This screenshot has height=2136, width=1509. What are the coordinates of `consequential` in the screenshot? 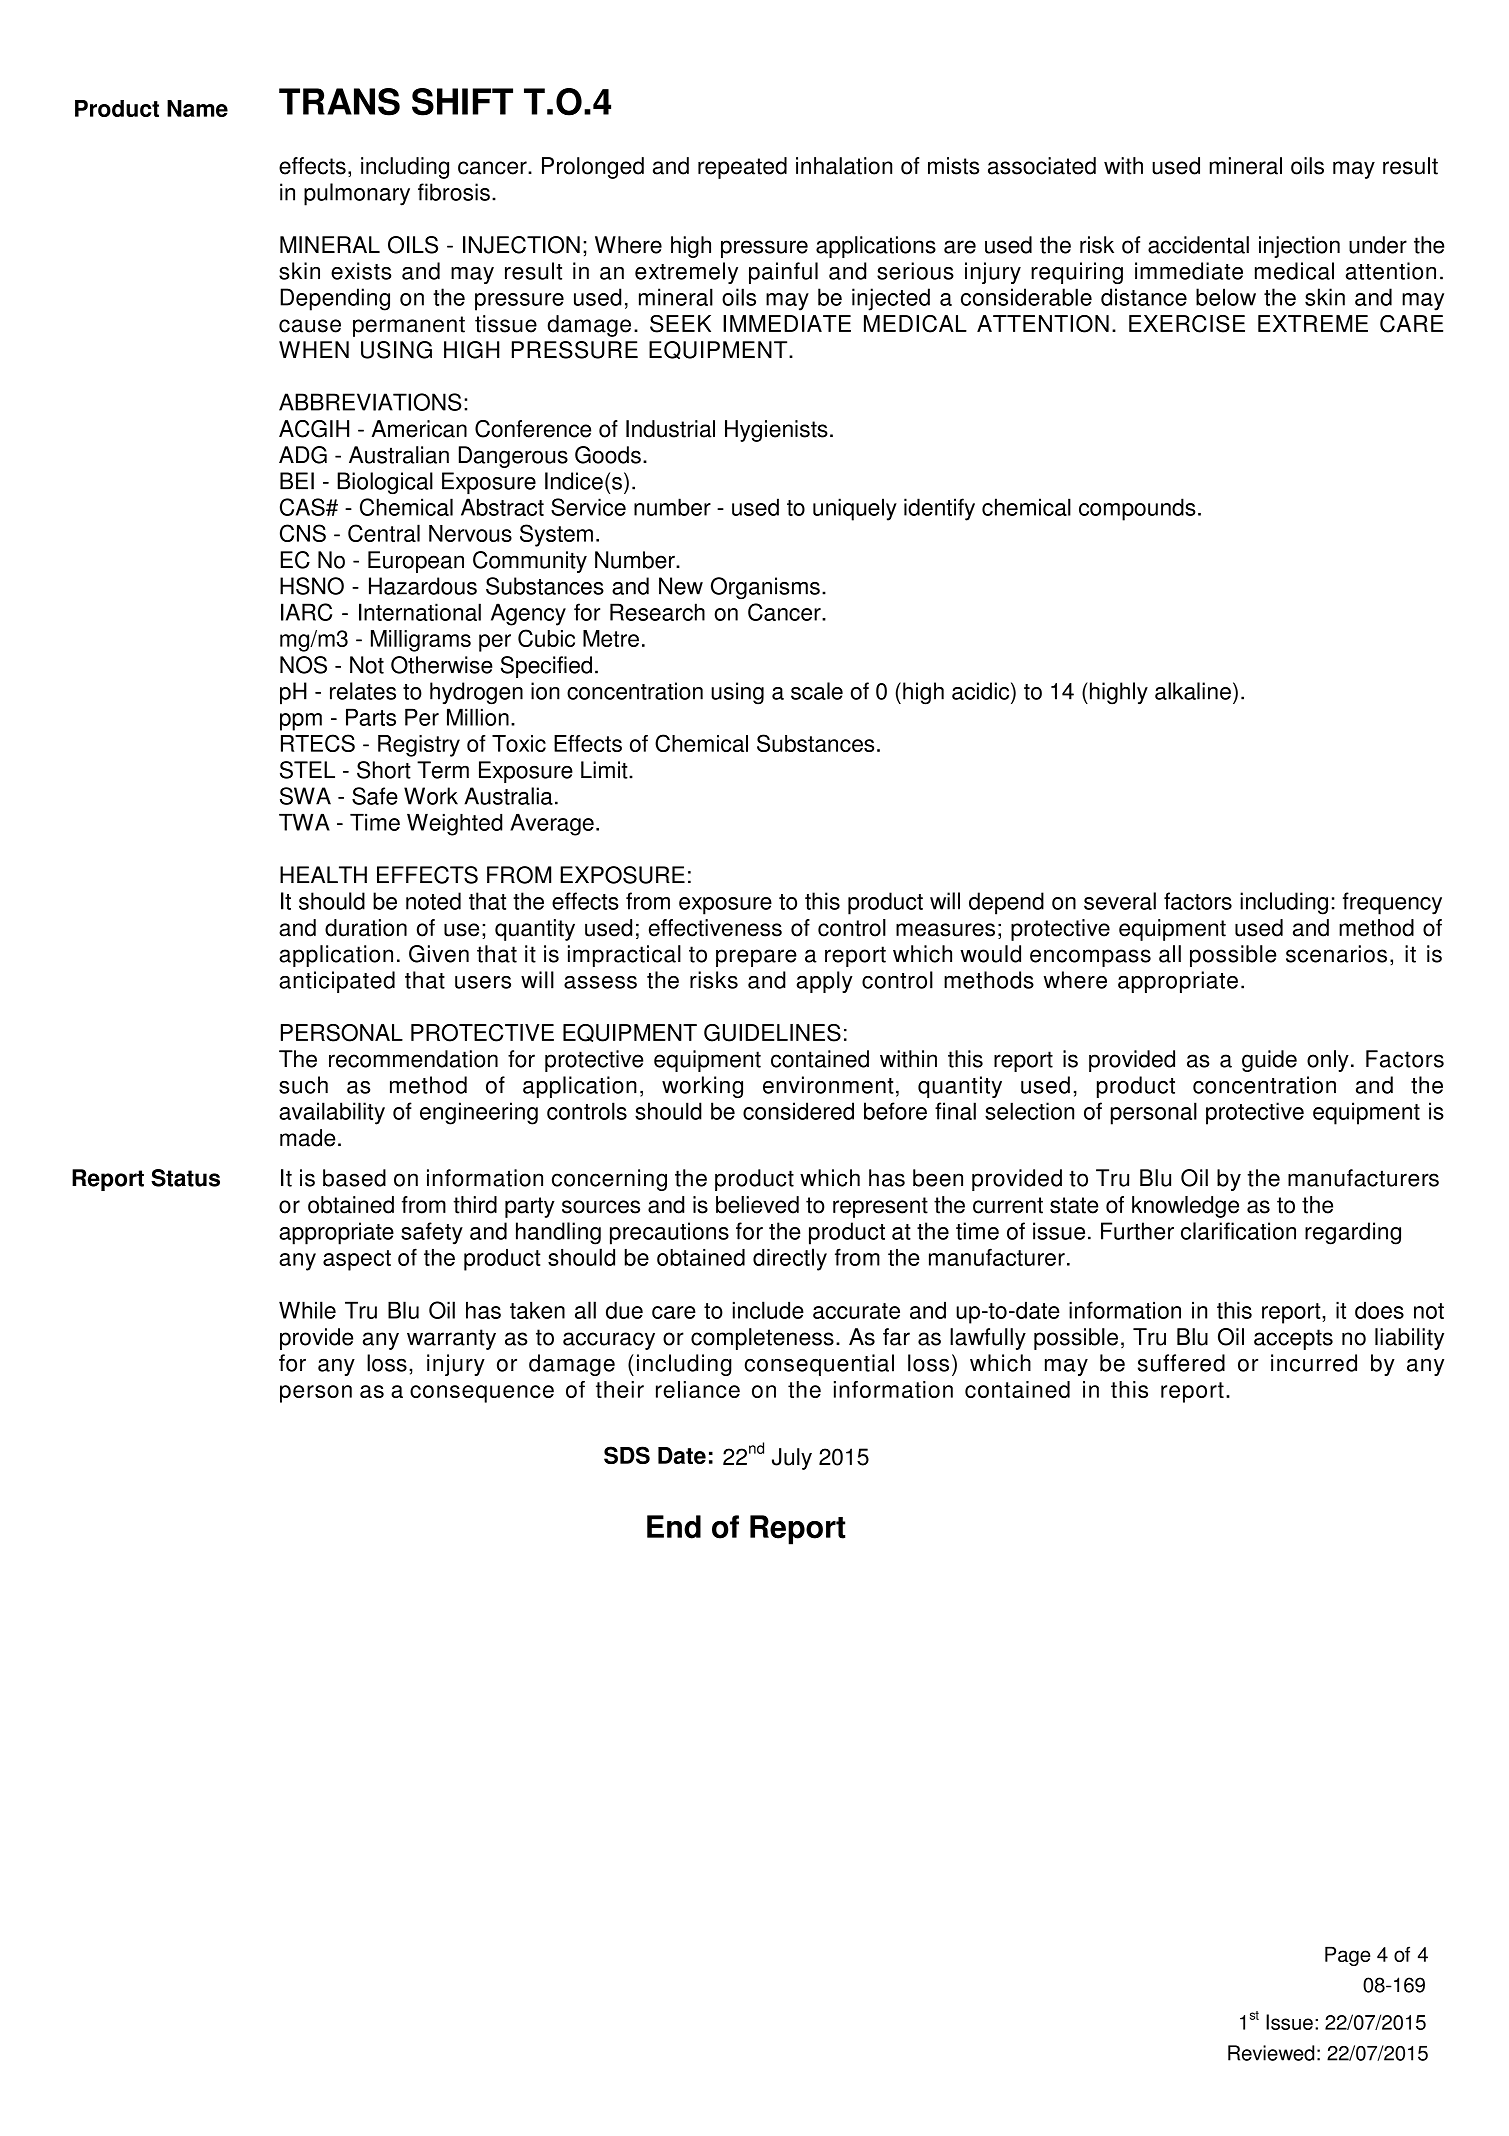 It's located at (819, 1365).
